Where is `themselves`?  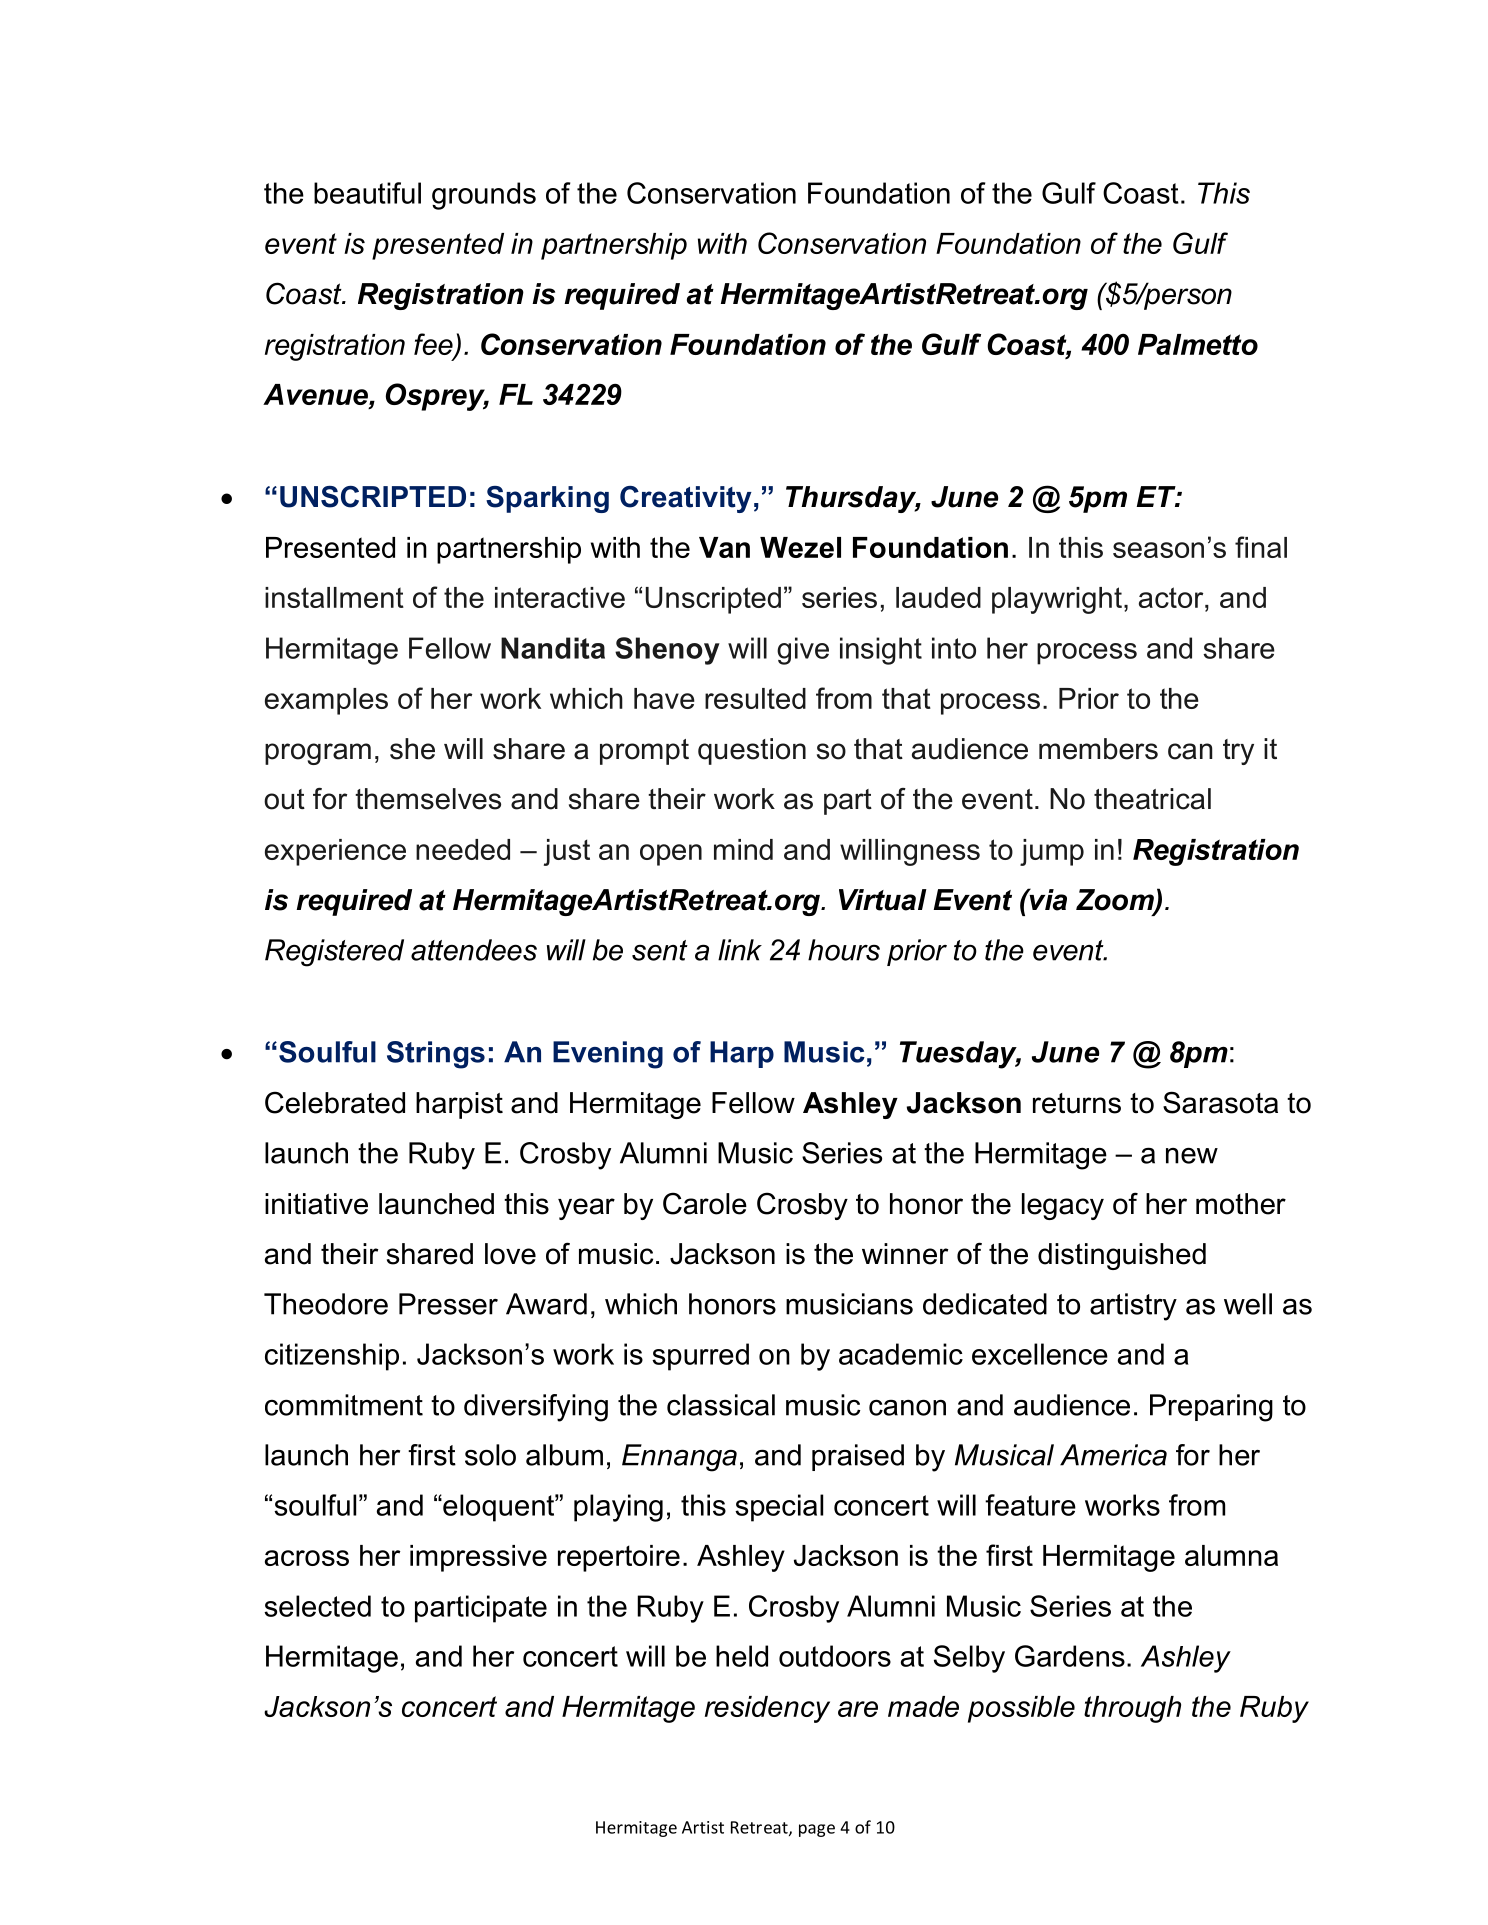
themselves is located at coordinates (428, 799).
